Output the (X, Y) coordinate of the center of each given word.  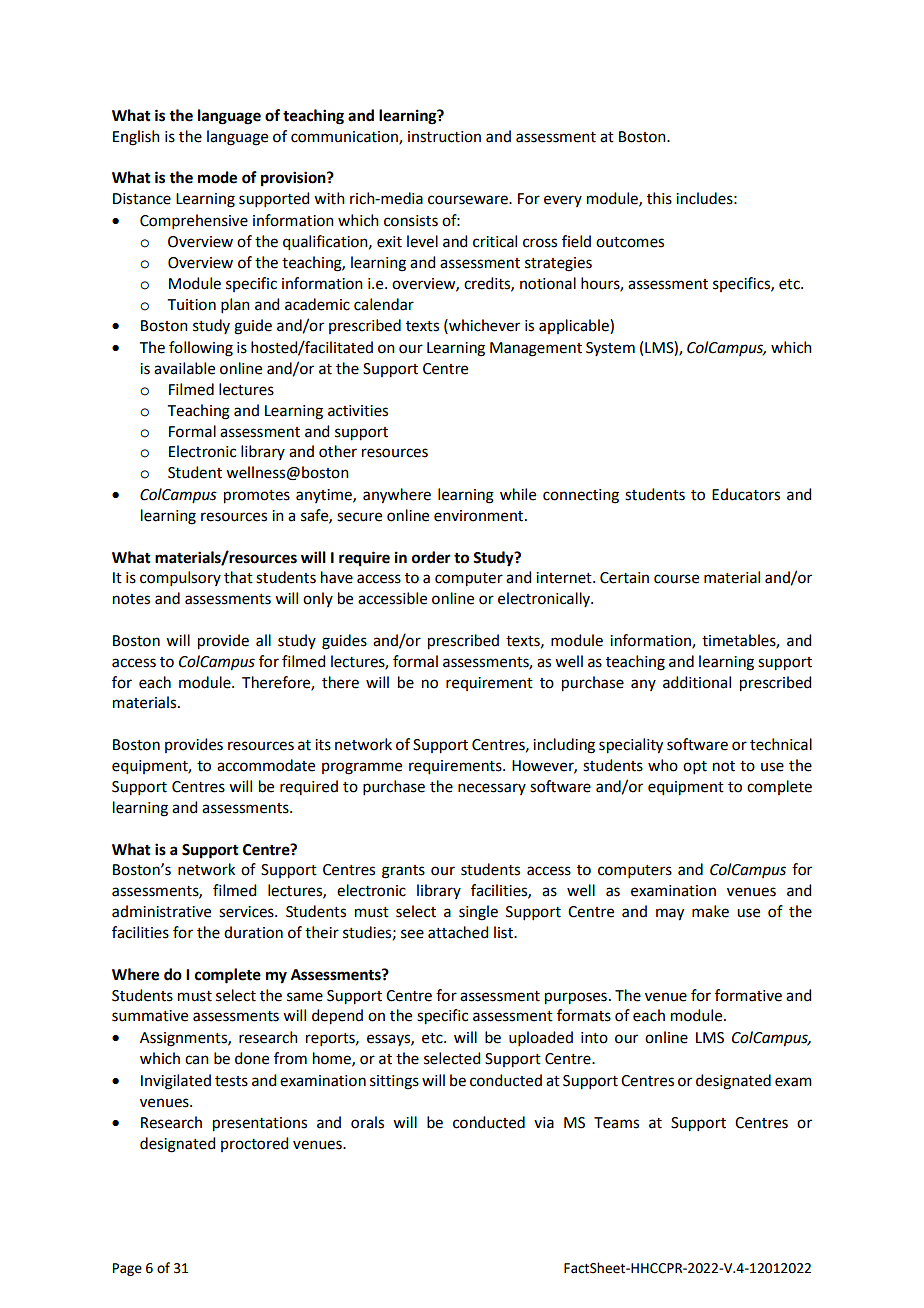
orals (367, 1122)
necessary (492, 789)
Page (127, 1269)
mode (217, 177)
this (659, 198)
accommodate (266, 765)
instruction (444, 137)
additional (697, 682)
